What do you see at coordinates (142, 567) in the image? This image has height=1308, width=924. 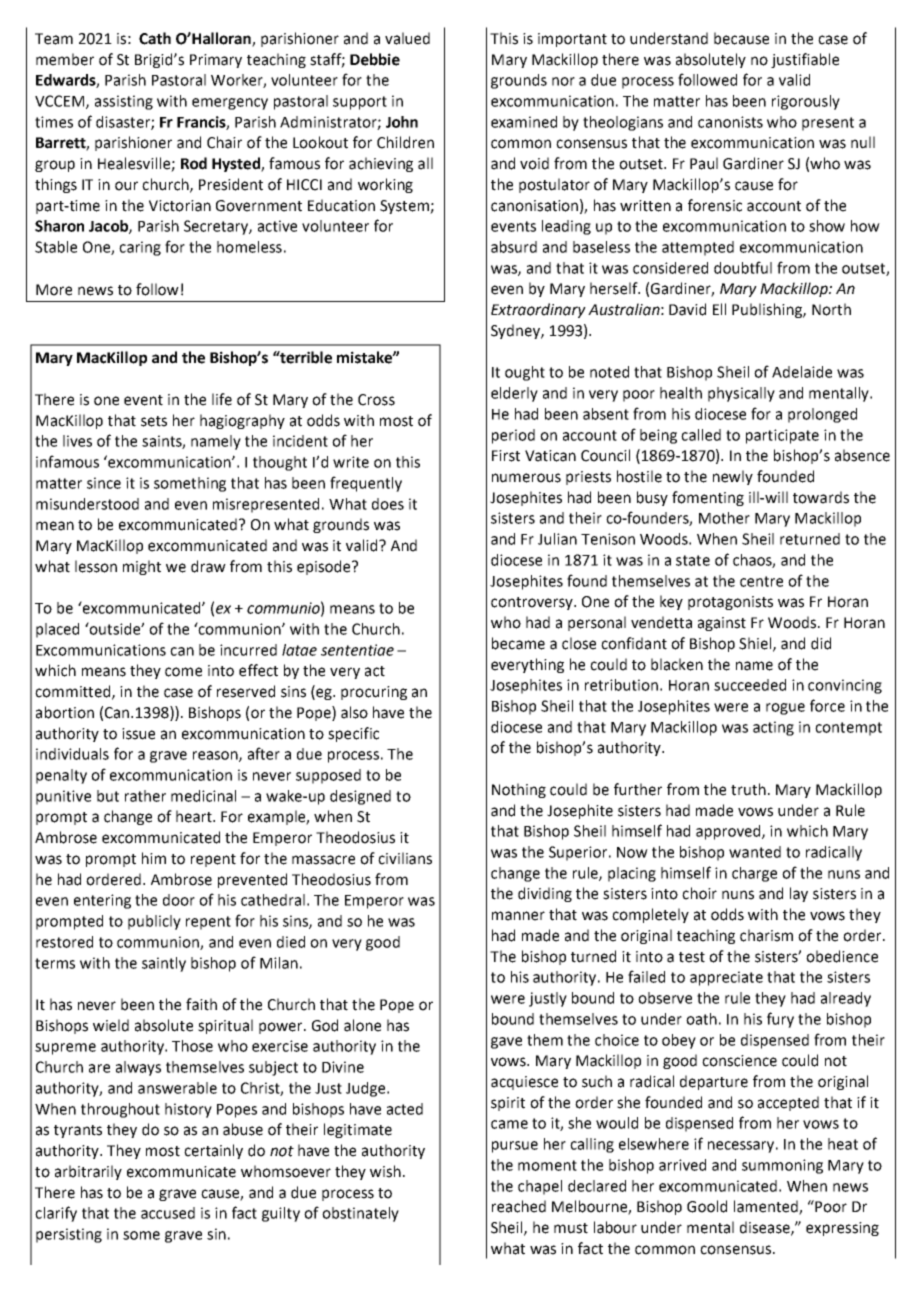 I see `might` at bounding box center [142, 567].
